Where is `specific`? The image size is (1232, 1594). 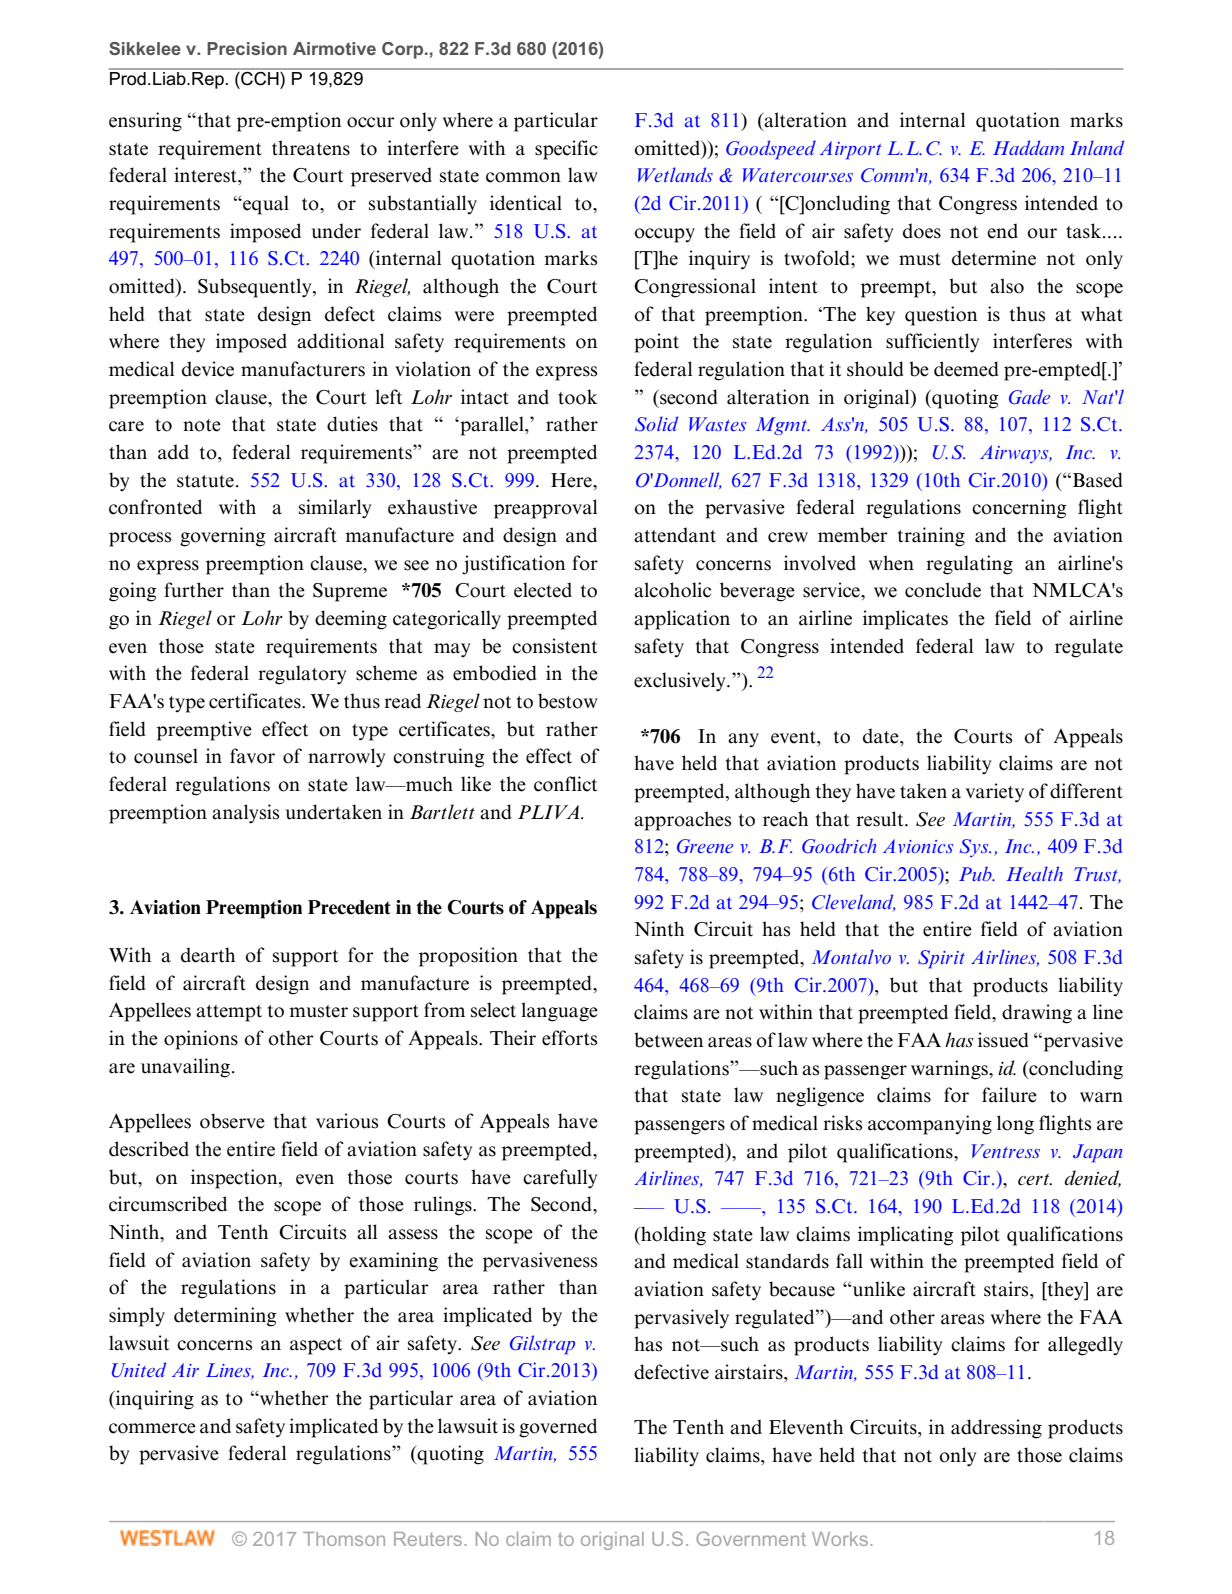 specific is located at coordinates (566, 150).
